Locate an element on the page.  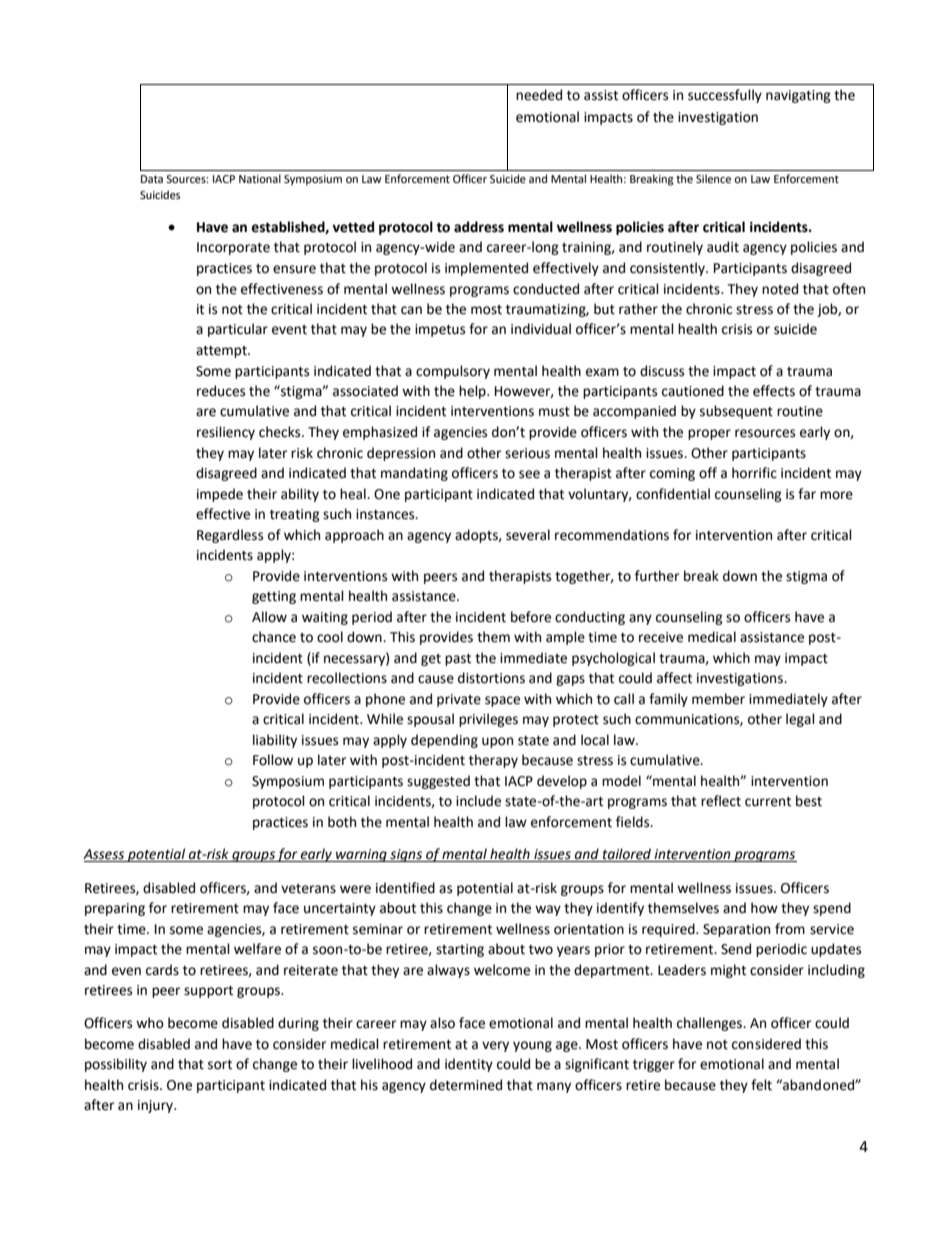
Data is located at coordinates (152, 179).
